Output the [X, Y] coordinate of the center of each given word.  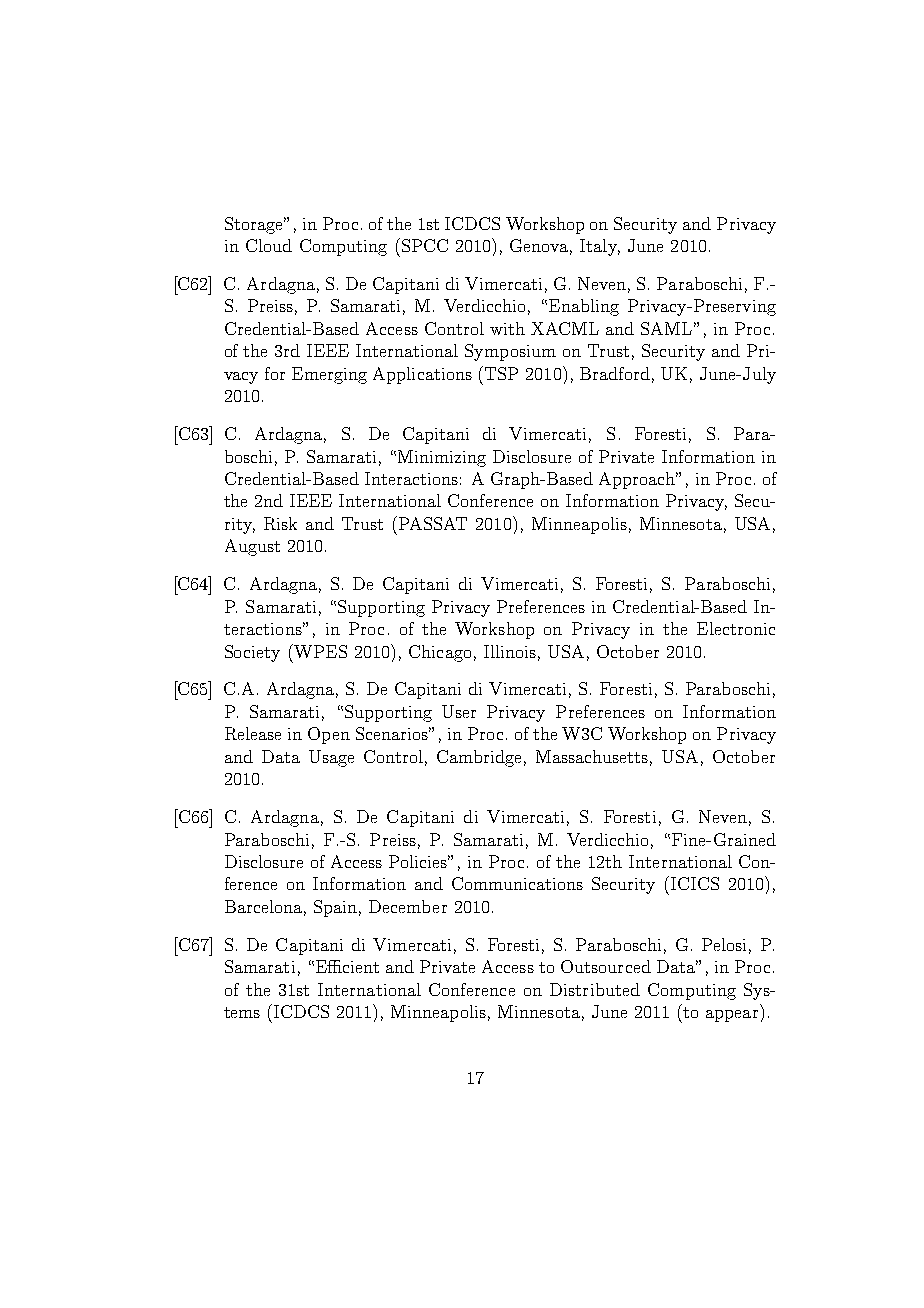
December [408, 906]
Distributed [595, 989]
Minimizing [442, 458]
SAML [666, 328]
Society [252, 653]
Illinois [510, 651]
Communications [517, 883]
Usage [331, 758]
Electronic [736, 628]
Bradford [615, 373]
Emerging [329, 375]
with [507, 328]
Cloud [269, 245]
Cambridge [479, 758]
